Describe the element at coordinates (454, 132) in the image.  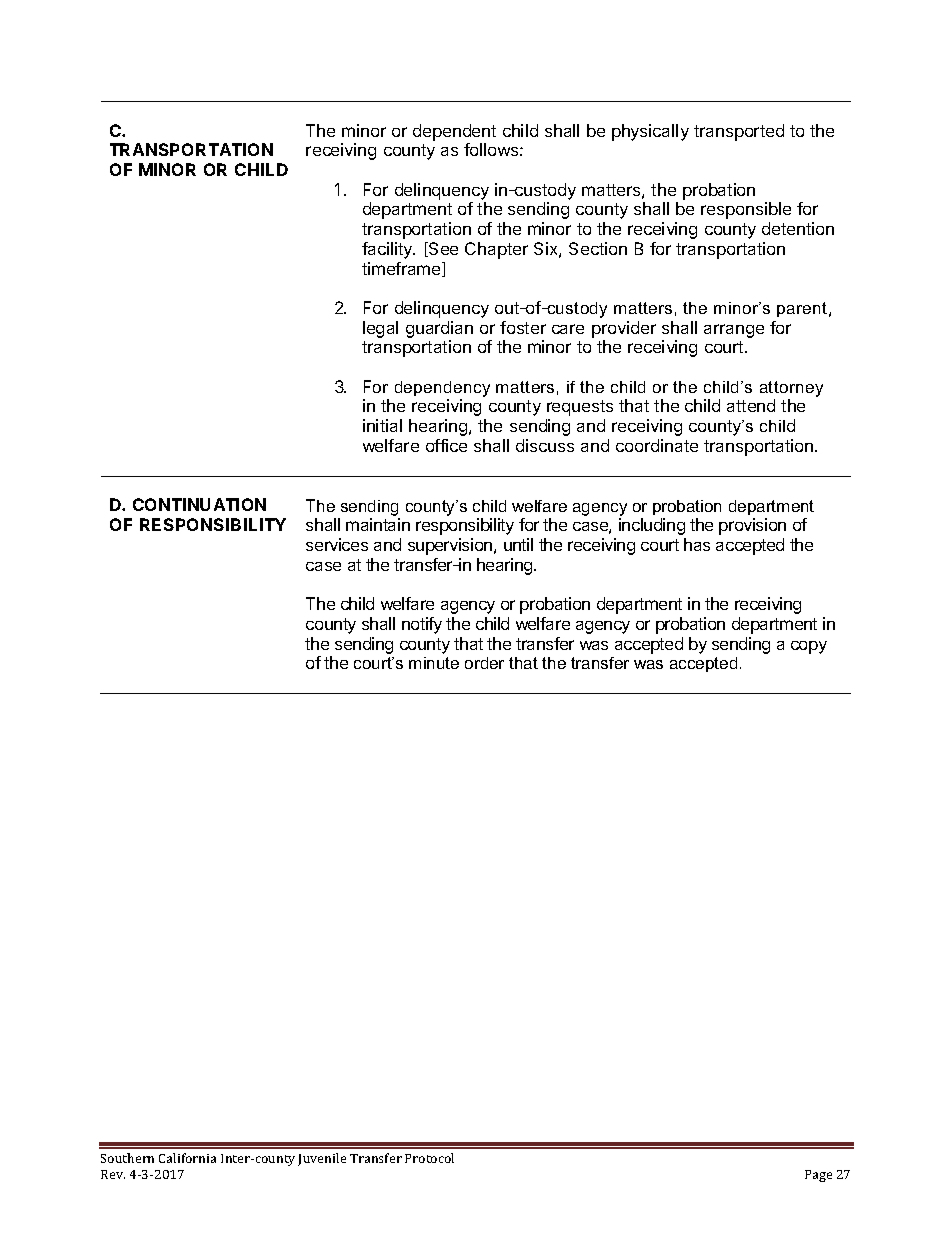
I see `dependent` at that location.
